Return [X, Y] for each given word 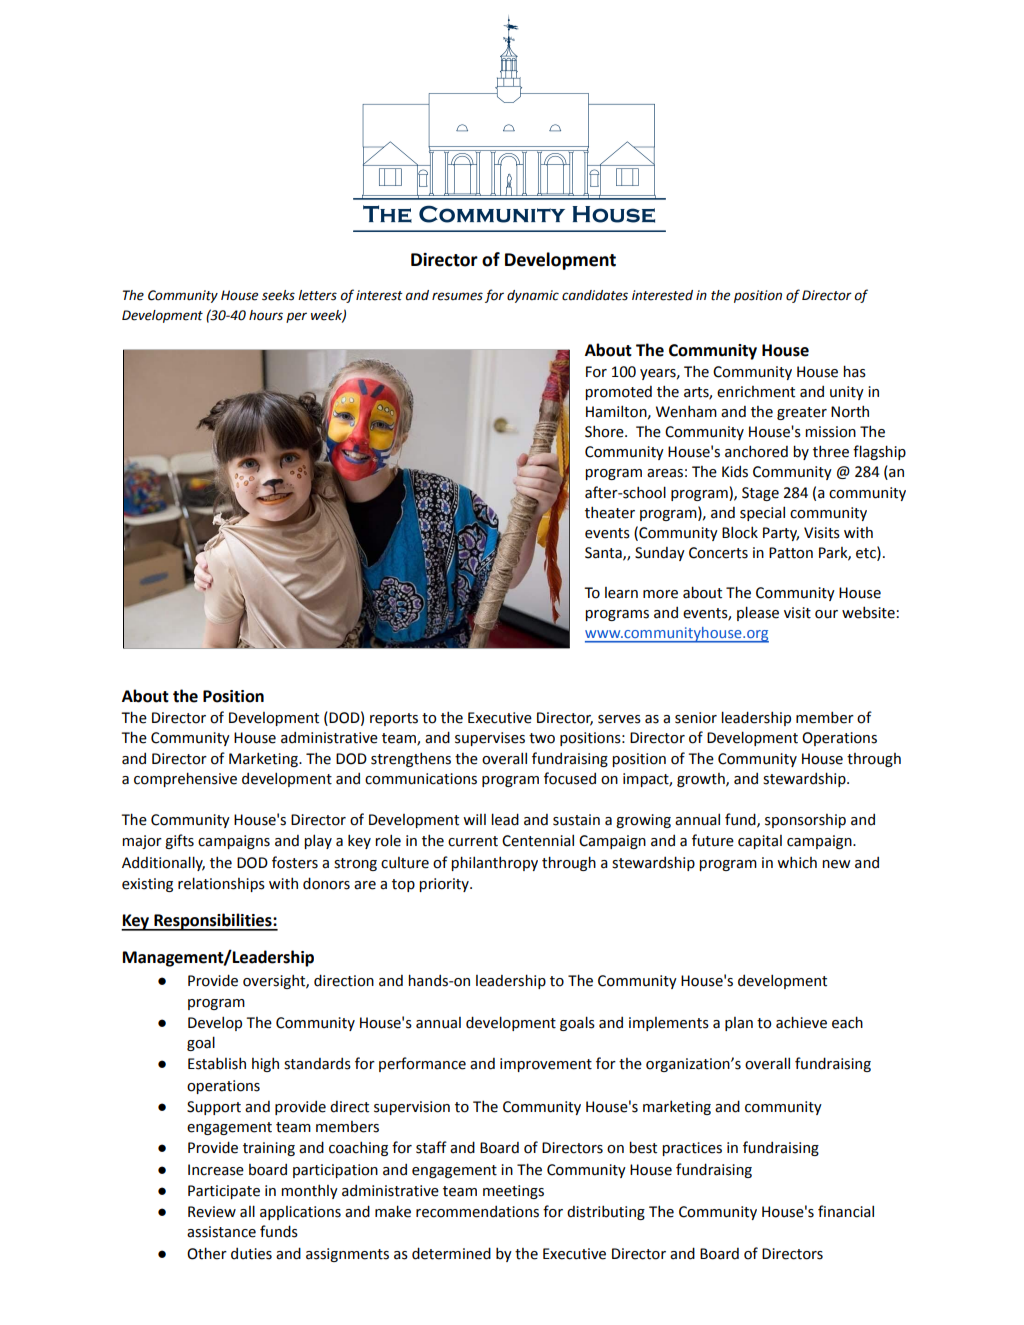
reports [394, 719]
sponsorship [805, 821]
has [854, 371]
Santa [604, 553]
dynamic [533, 296]
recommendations [477, 1212]
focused [570, 778]
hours [266, 315]
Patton [791, 553]
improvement [546, 1065]
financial [846, 1211]
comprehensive [185, 779]
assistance [221, 1232]
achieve [801, 1022]
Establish [217, 1063]
